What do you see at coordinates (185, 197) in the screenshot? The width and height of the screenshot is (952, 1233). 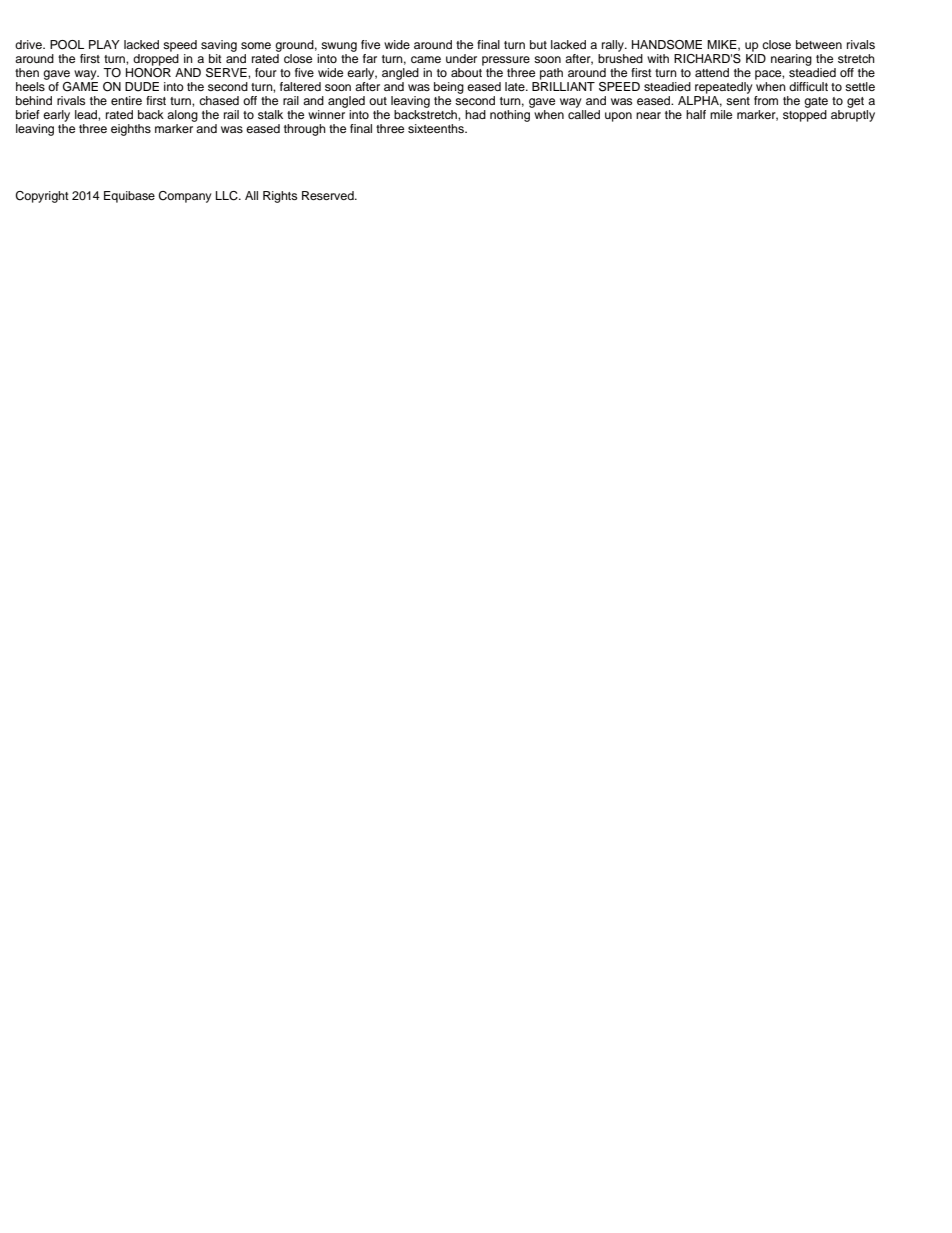 I see `Company` at bounding box center [185, 197].
